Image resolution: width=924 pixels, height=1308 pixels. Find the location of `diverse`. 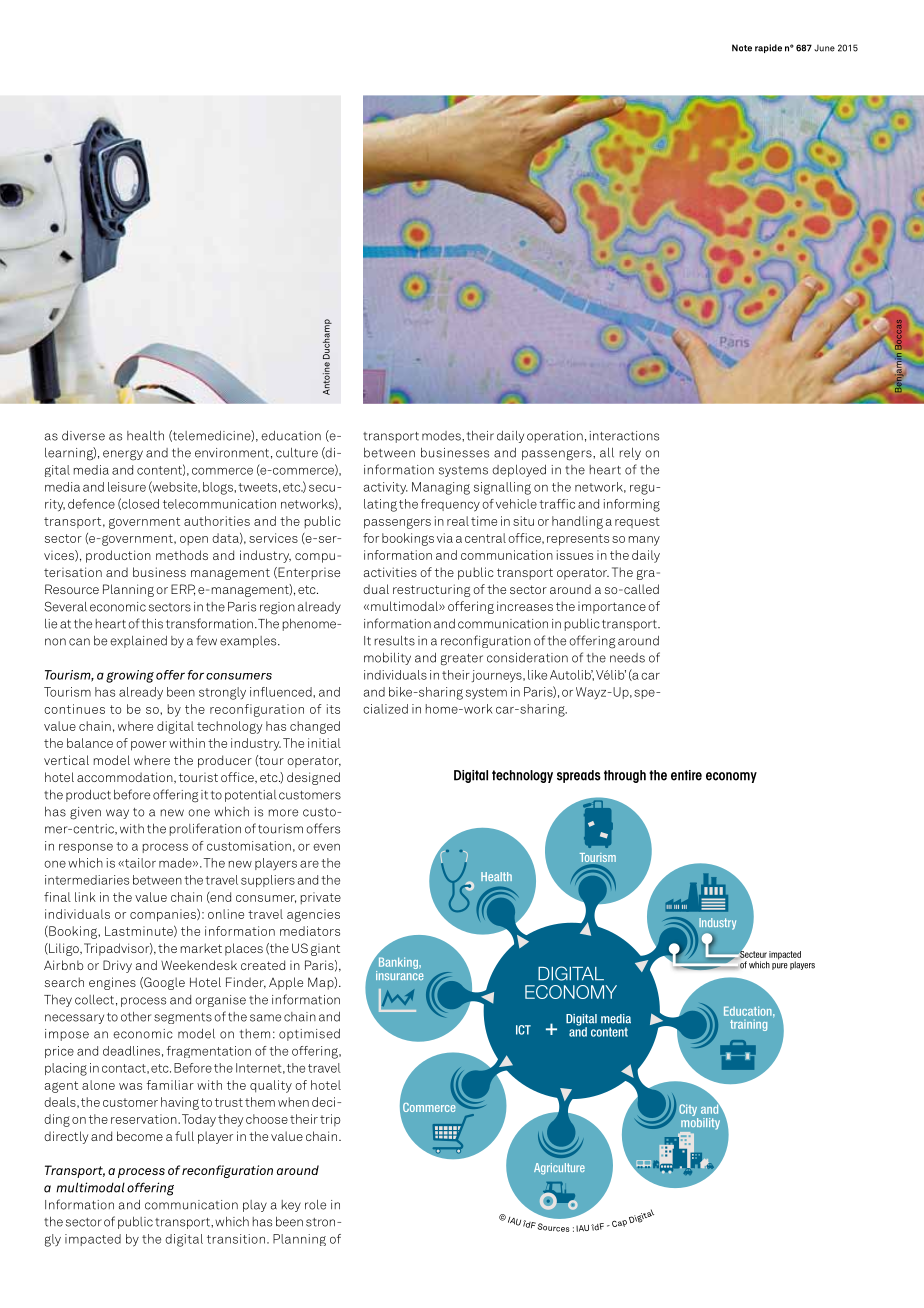

diverse is located at coordinates (83, 436).
